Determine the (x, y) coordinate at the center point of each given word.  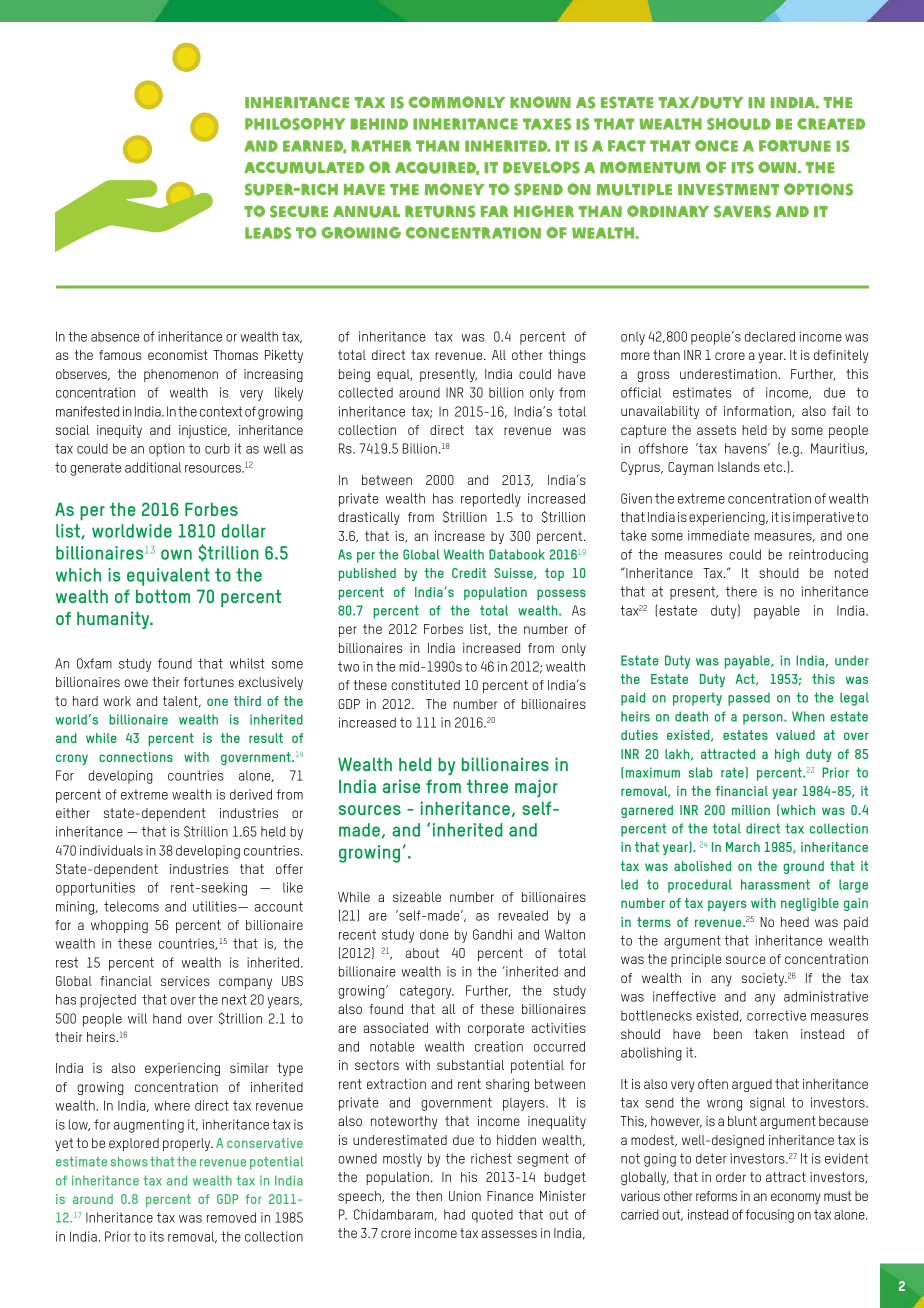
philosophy (295, 124)
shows (129, 1161)
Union (465, 1196)
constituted (425, 685)
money (454, 189)
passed (749, 699)
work (117, 701)
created (831, 124)
